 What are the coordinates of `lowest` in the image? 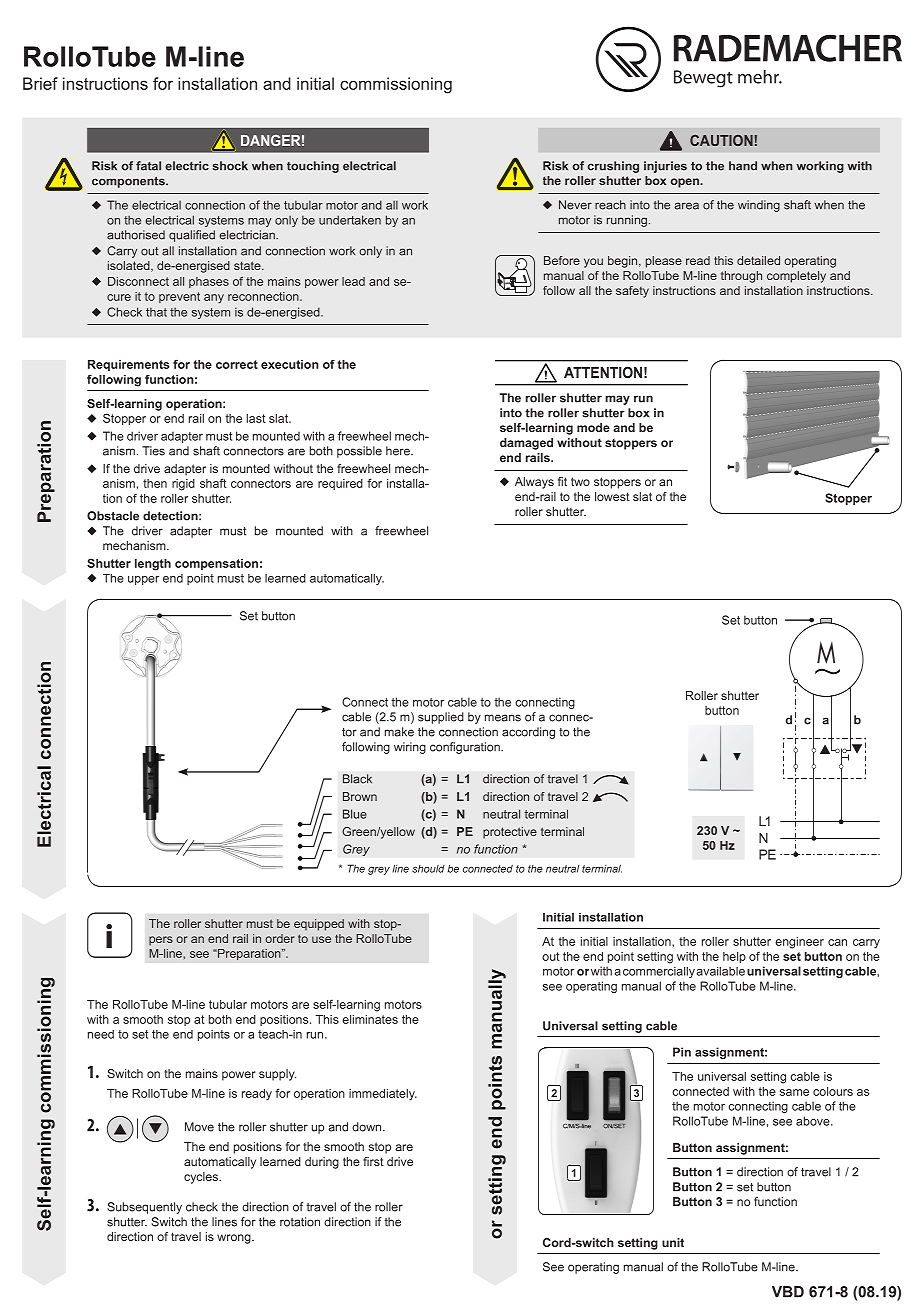 It's located at (612, 496).
